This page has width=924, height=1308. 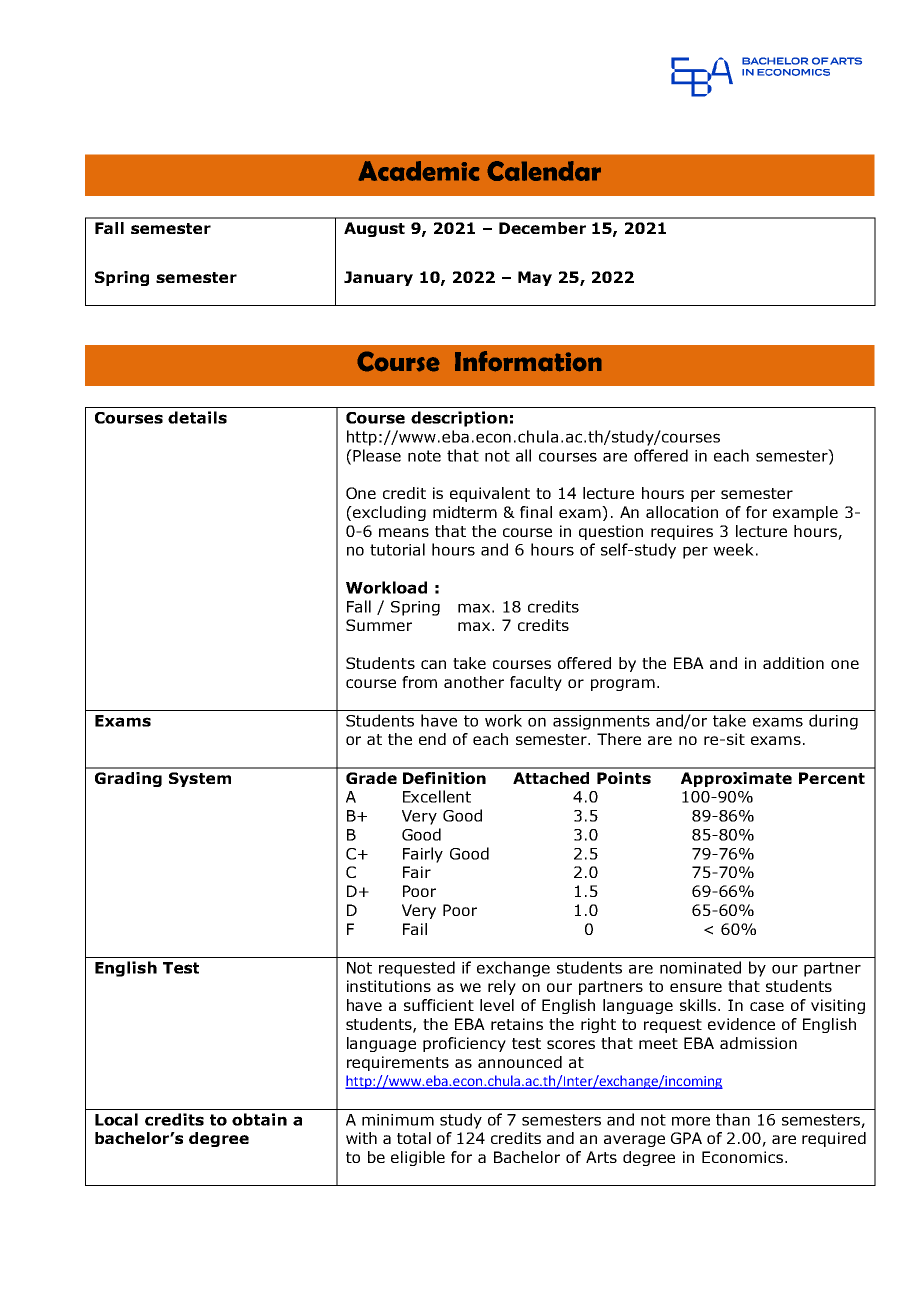 What do you see at coordinates (414, 1138) in the page?
I see `total` at bounding box center [414, 1138].
